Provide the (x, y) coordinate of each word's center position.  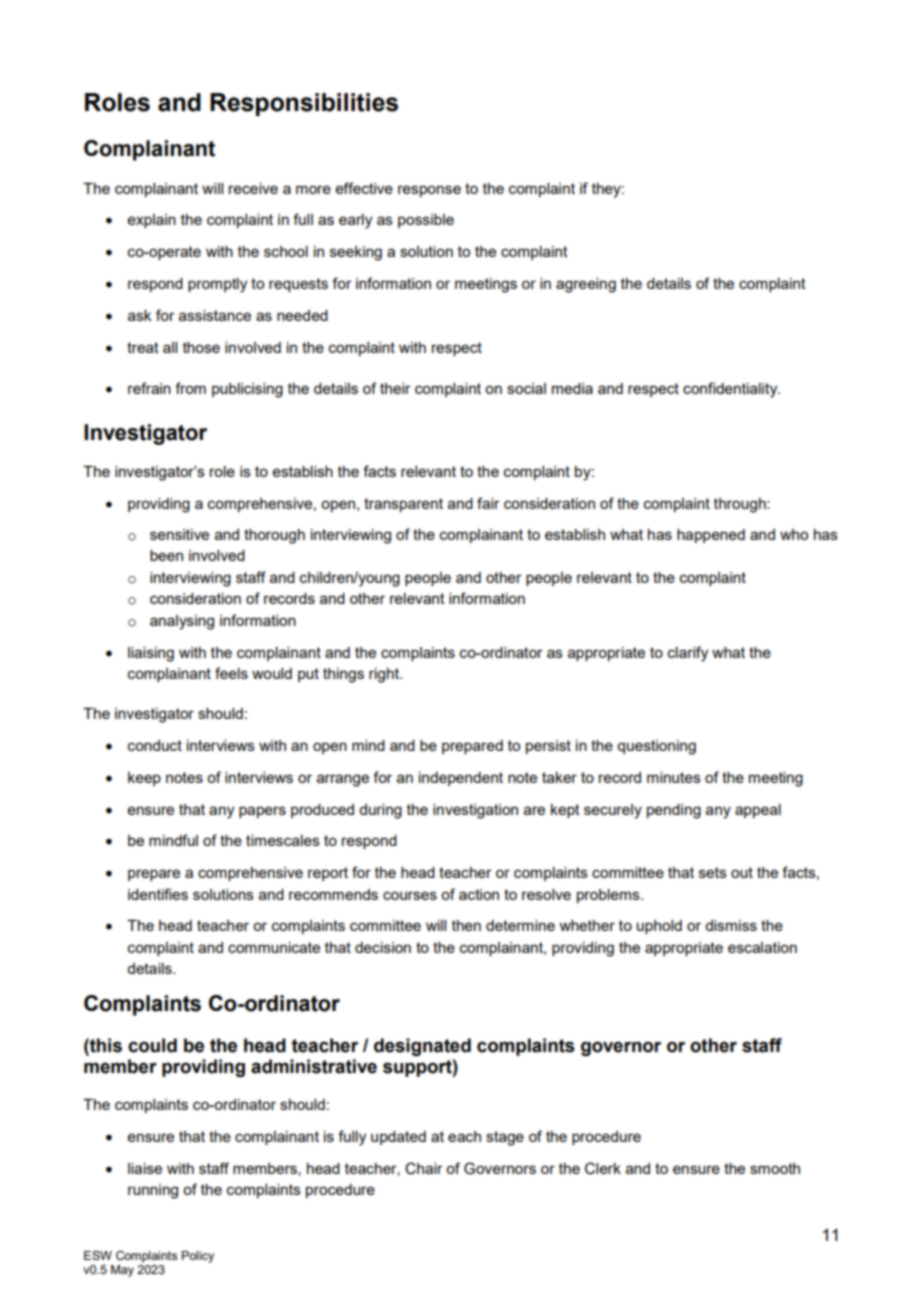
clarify (688, 654)
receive (253, 188)
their (395, 388)
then (466, 925)
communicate (274, 947)
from (190, 388)
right (385, 675)
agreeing (586, 285)
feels (231, 673)
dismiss (731, 925)
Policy (198, 1257)
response (429, 191)
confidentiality (731, 390)
